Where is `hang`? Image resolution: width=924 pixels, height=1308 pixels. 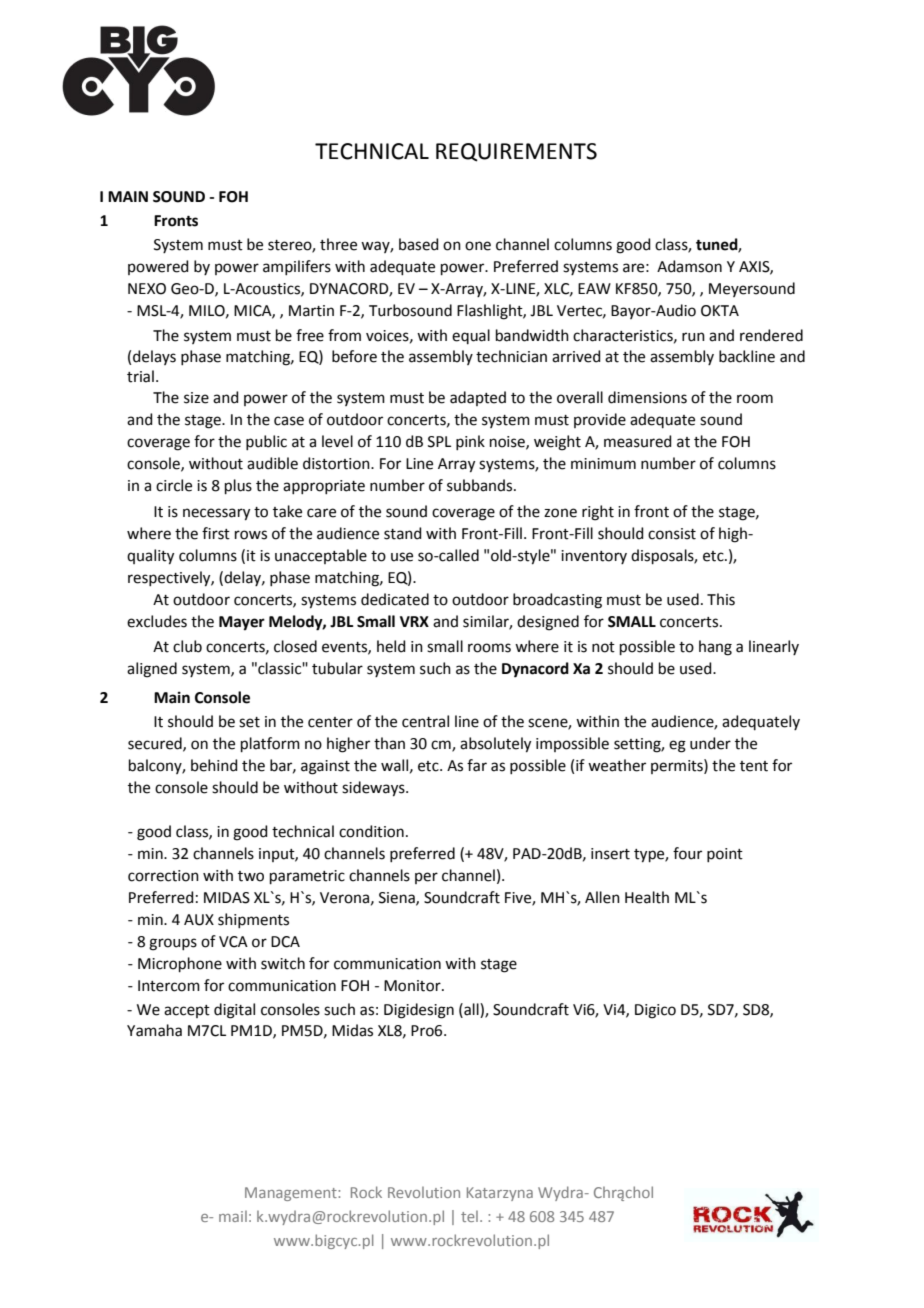
hang is located at coordinates (715, 648).
